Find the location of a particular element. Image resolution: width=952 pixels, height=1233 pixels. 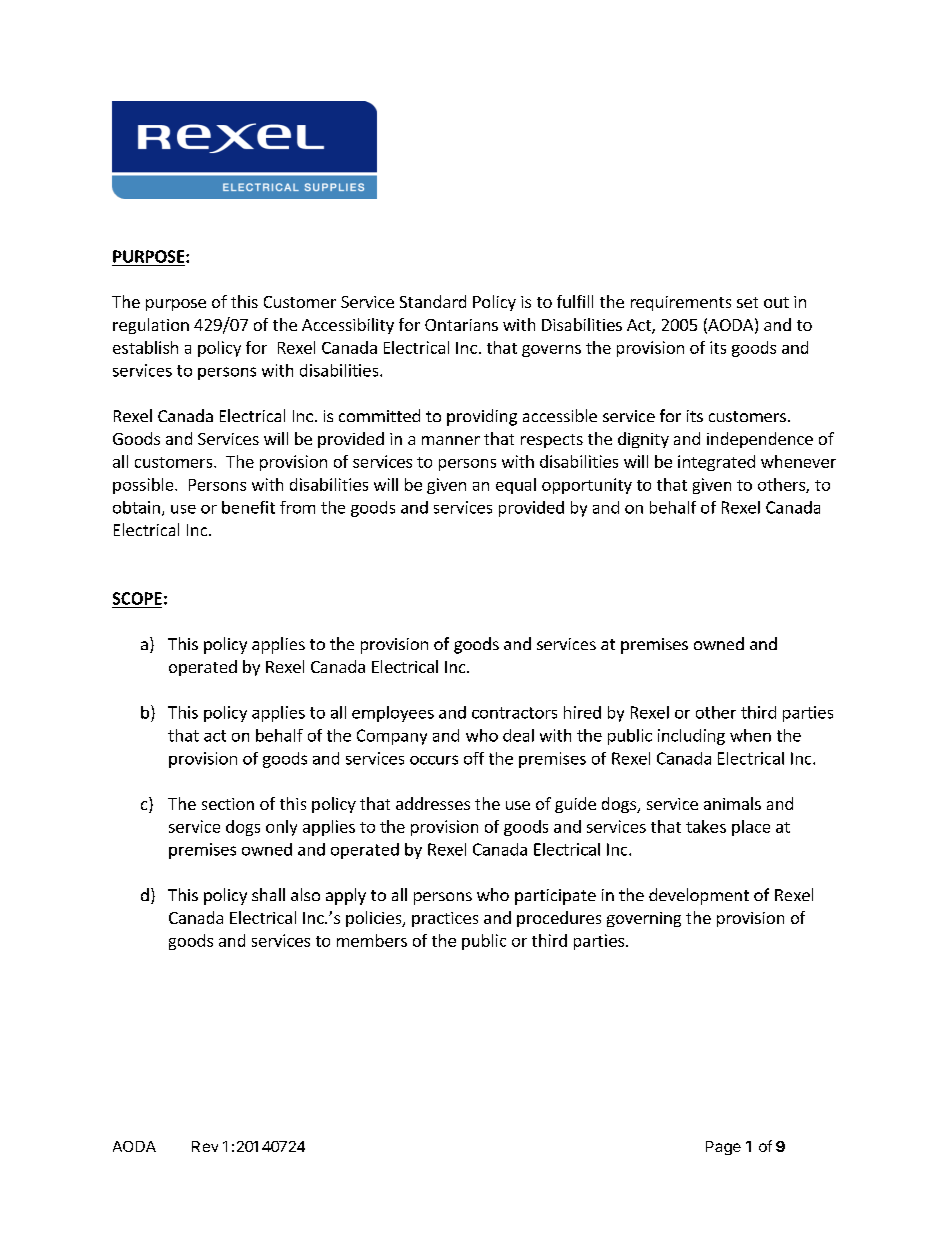

practices is located at coordinates (445, 919).
